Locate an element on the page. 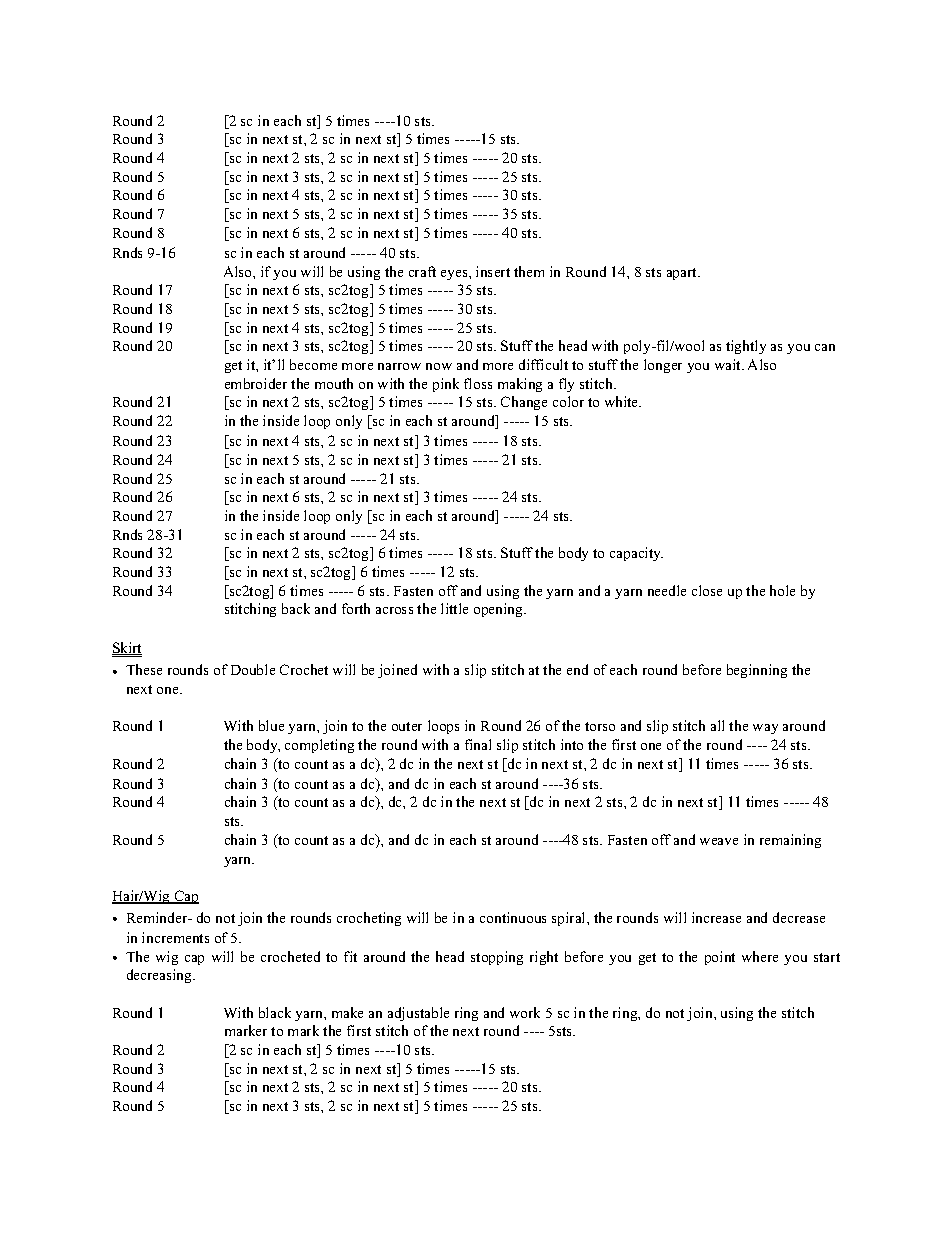  apart is located at coordinates (683, 274).
